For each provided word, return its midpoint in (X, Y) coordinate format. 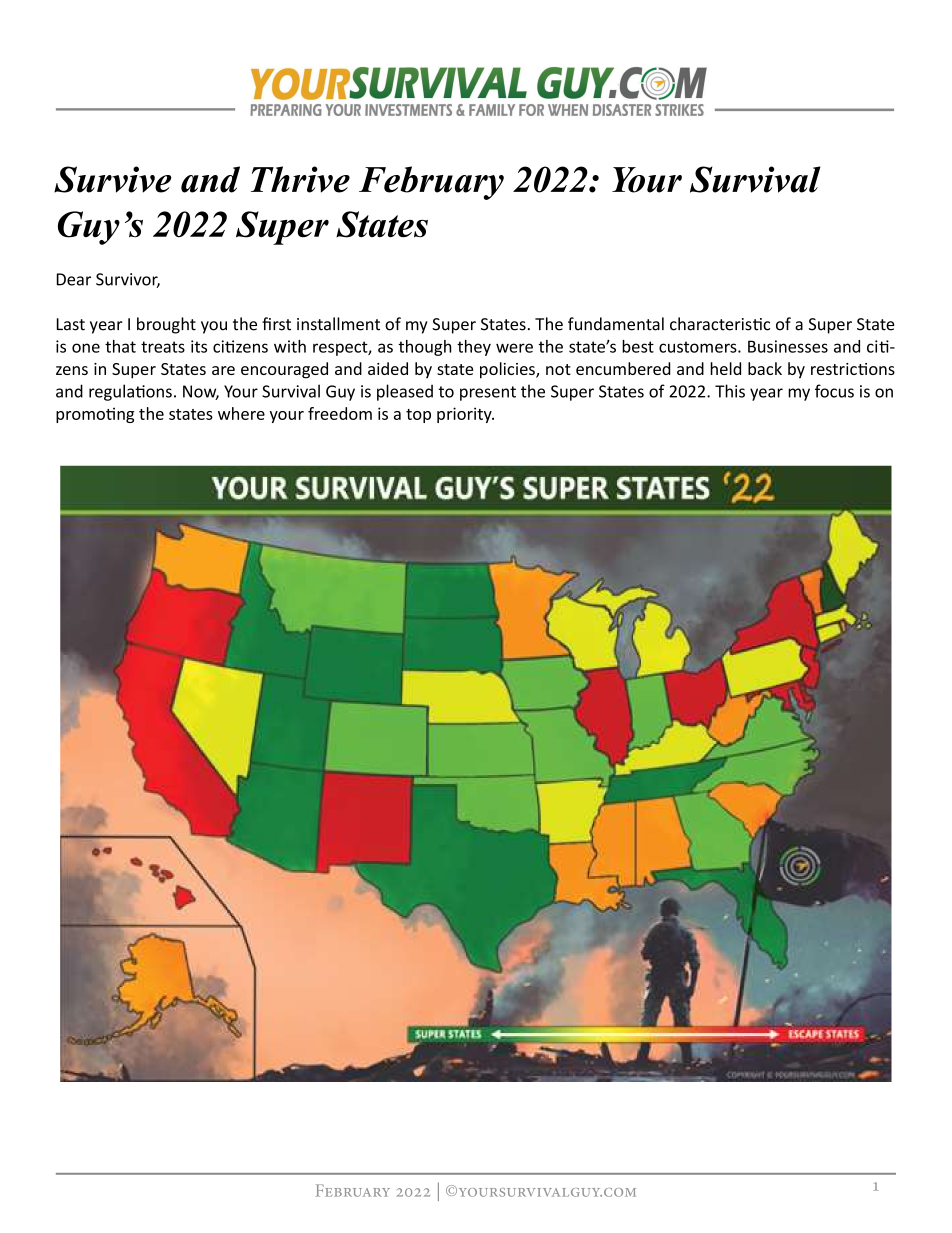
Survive (112, 179)
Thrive (300, 179)
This (730, 391)
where (241, 413)
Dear (74, 279)
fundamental (616, 324)
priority (465, 415)
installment (338, 324)
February (431, 183)
